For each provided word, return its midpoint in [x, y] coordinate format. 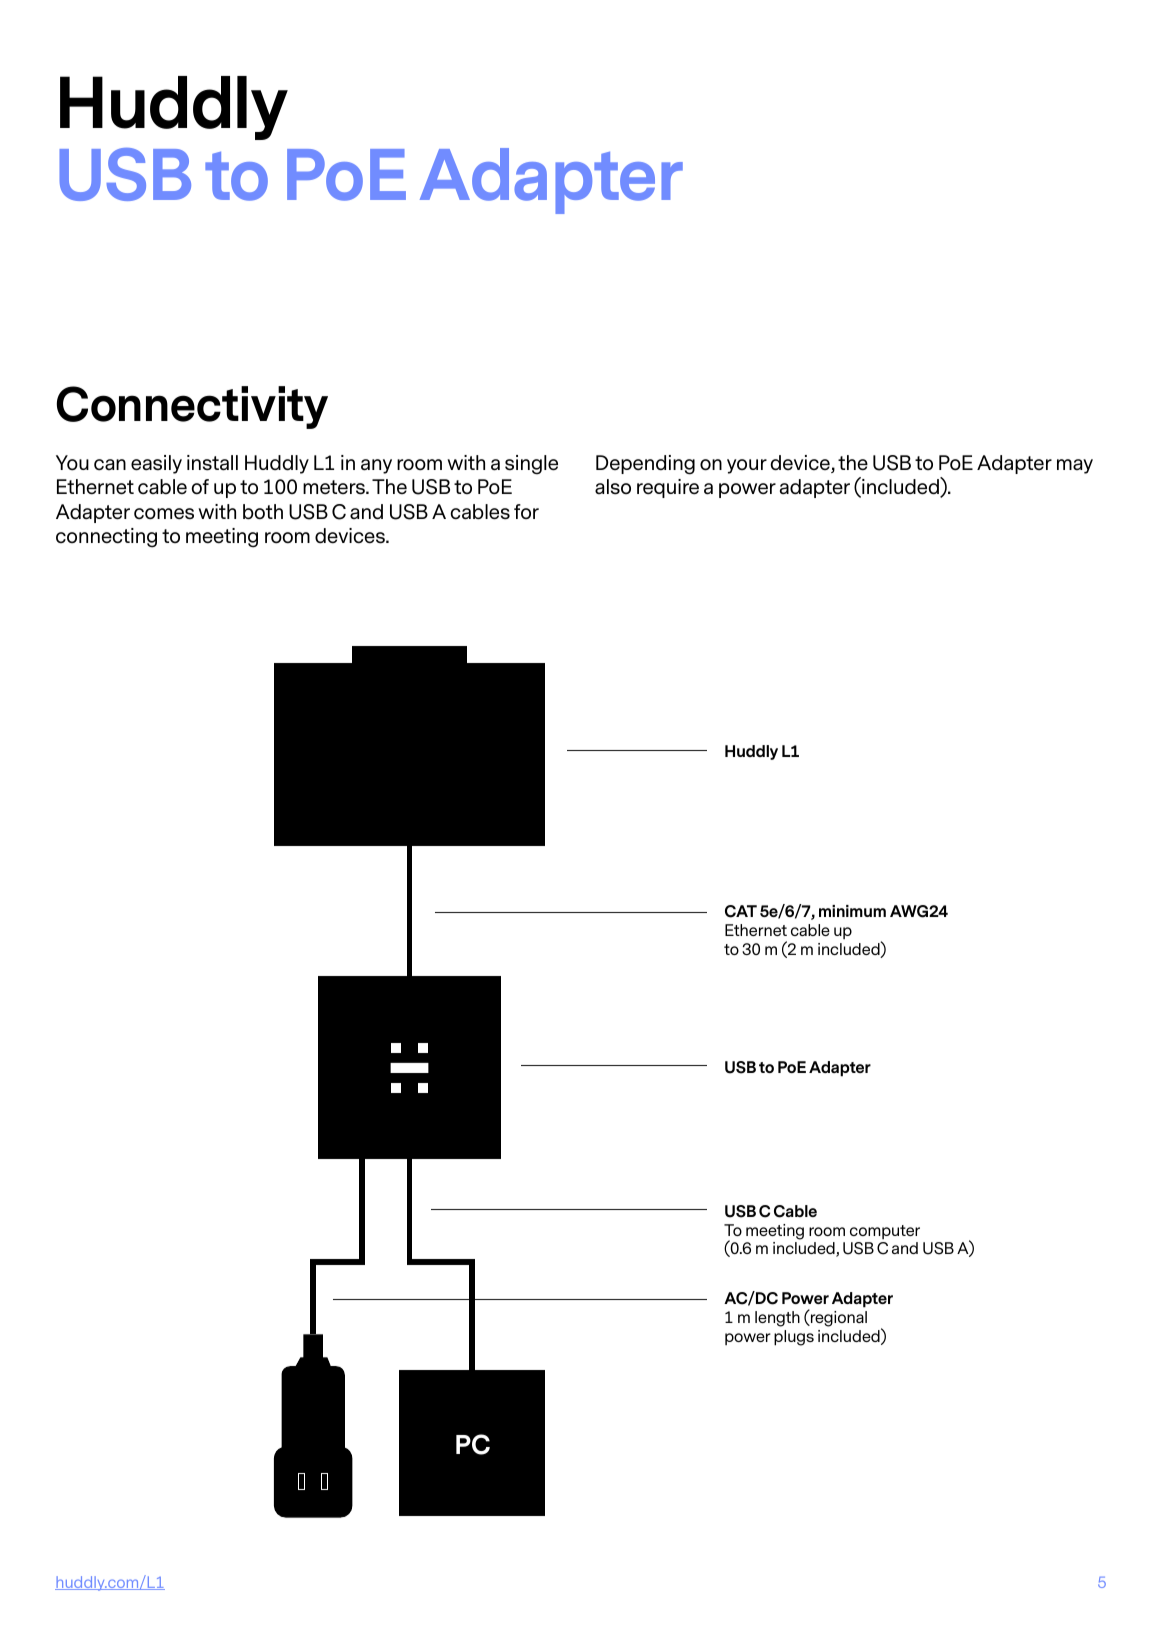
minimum [852, 911]
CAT [741, 911]
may [1075, 466]
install [212, 463]
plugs [794, 1338]
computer [885, 1232]
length [777, 1319]
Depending [645, 465]
